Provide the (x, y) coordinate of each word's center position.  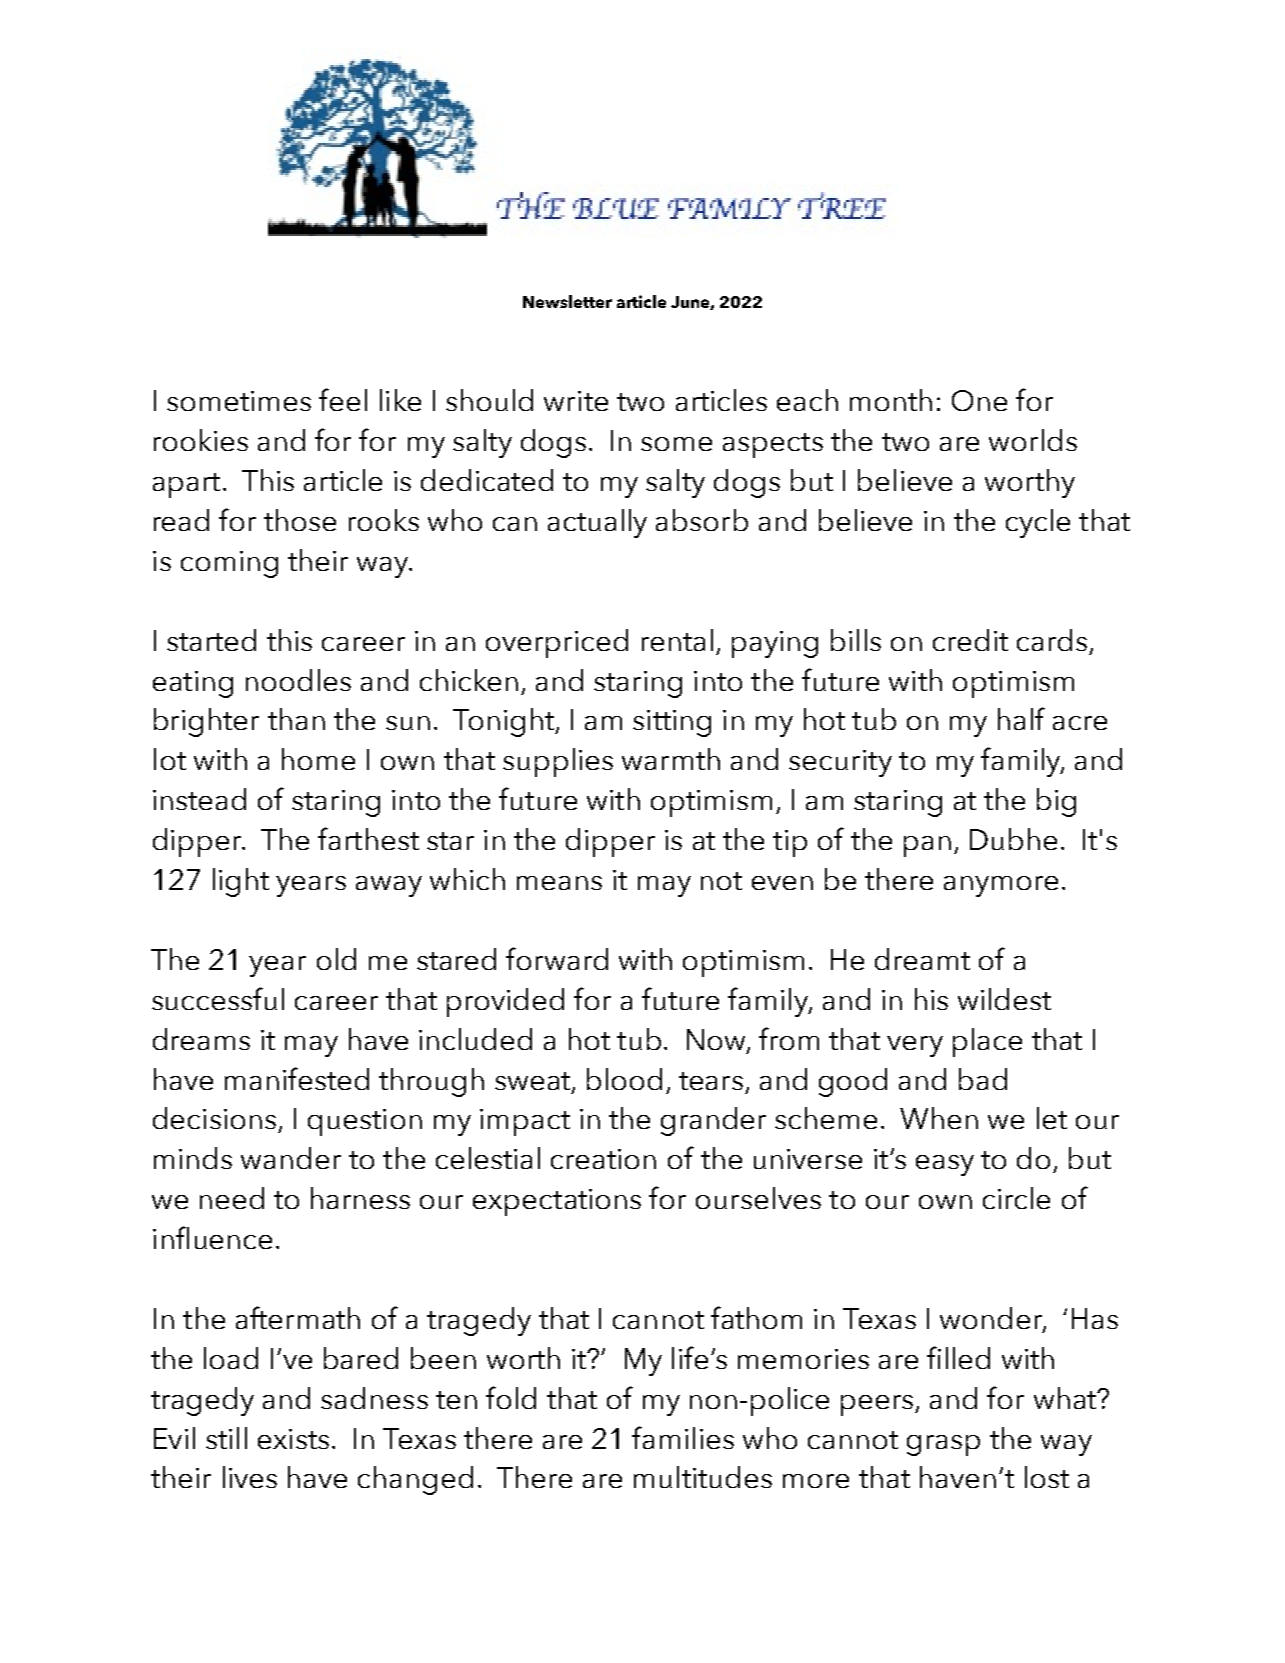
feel (343, 399)
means (559, 883)
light (241, 882)
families (683, 1437)
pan (927, 846)
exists (293, 1439)
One (979, 400)
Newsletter (567, 301)
